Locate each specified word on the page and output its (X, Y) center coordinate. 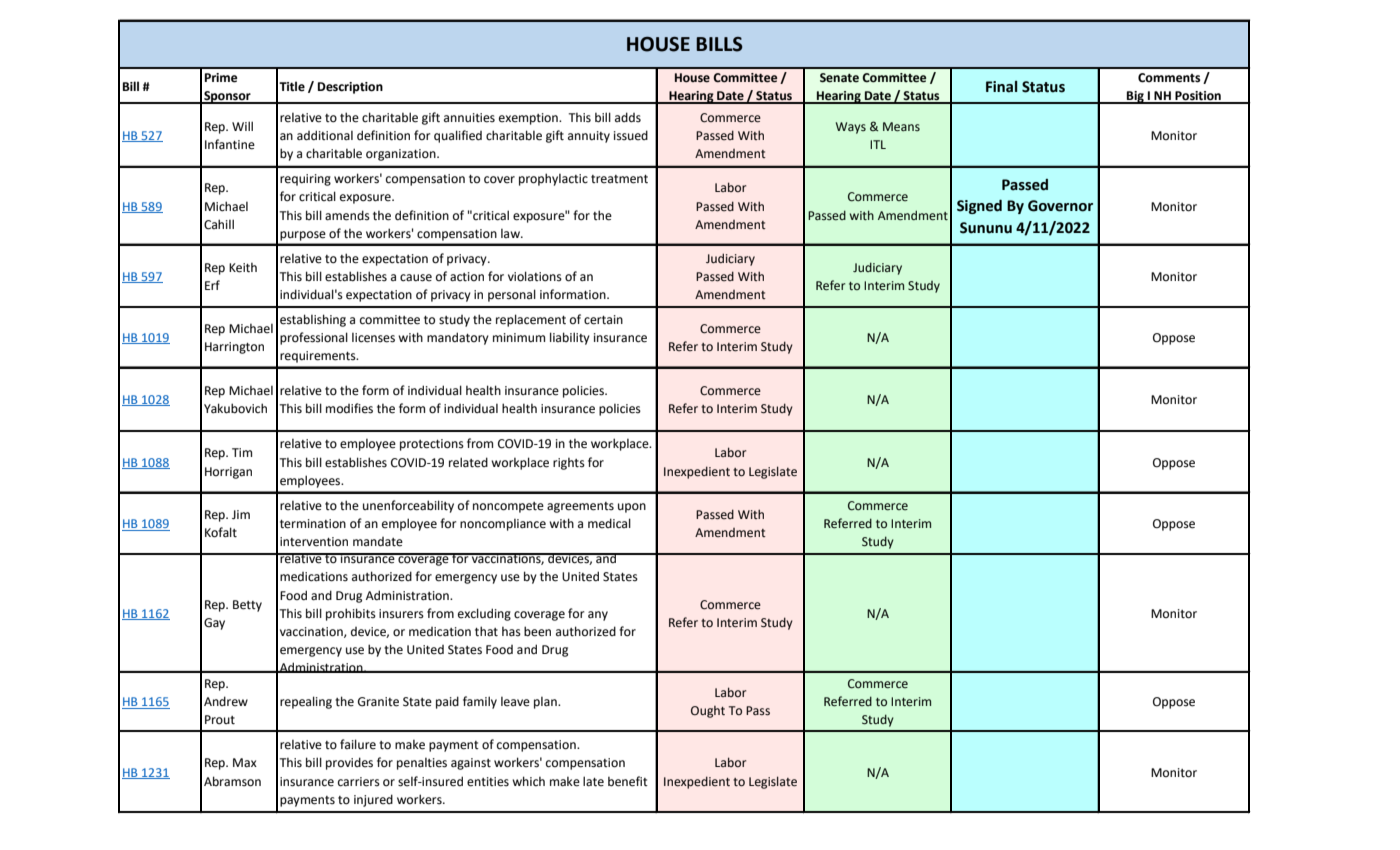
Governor (1060, 206)
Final (1001, 87)
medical (609, 523)
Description (350, 88)
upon (632, 508)
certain (603, 320)
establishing (313, 320)
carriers (359, 782)
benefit (628, 781)
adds (628, 117)
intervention (314, 542)
